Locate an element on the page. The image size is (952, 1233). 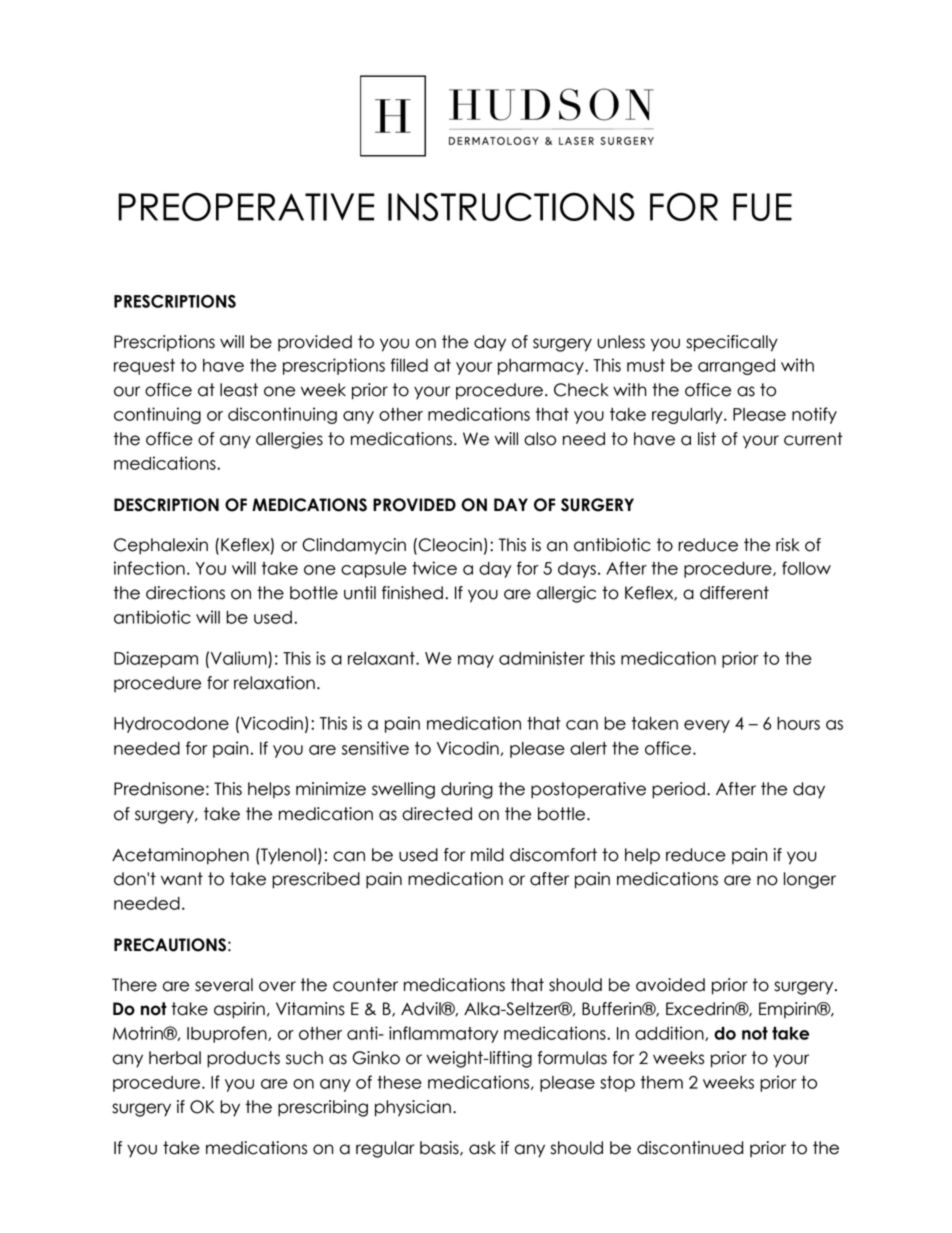
period is located at coordinates (678, 790).
